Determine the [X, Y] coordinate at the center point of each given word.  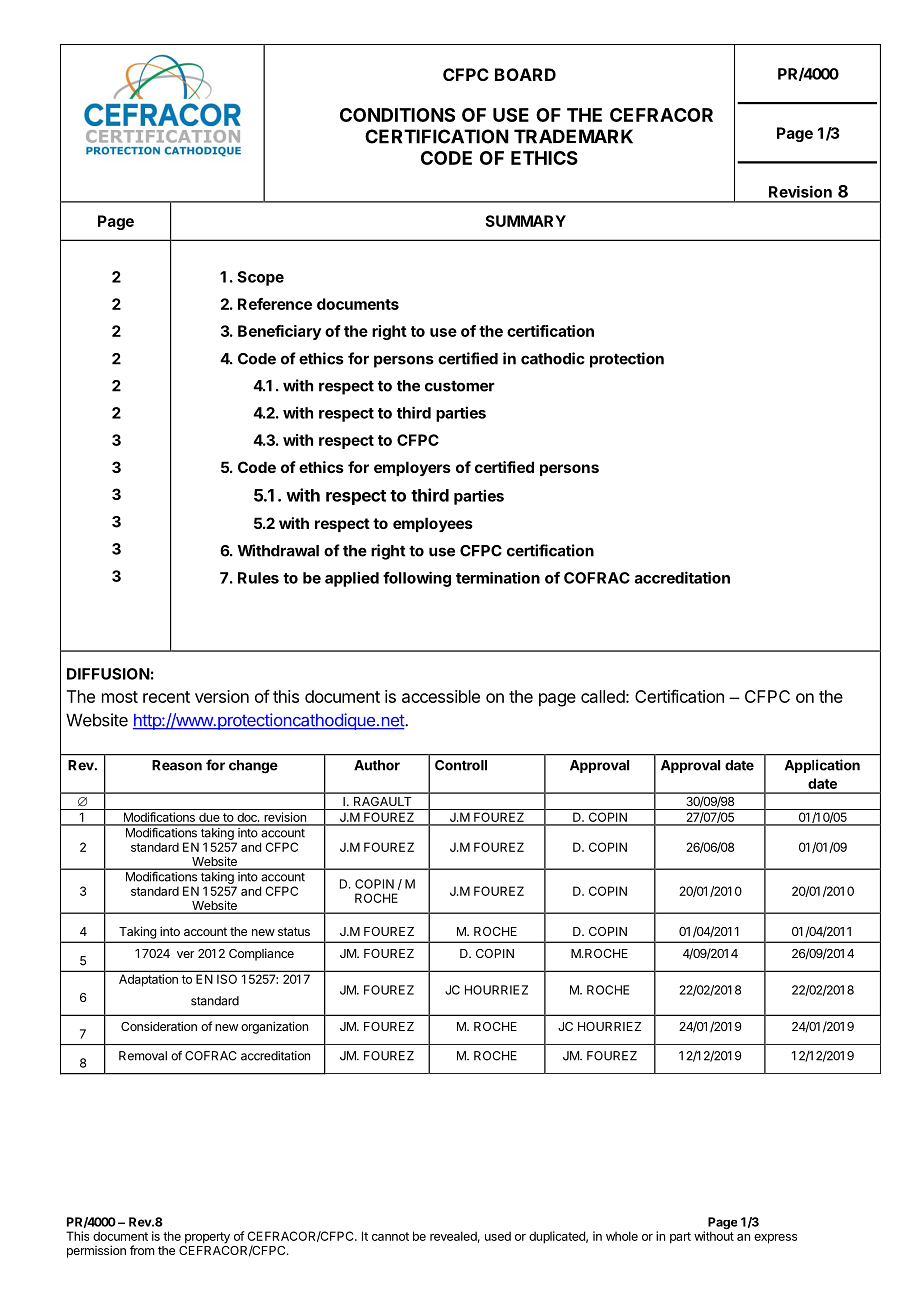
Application [822, 766]
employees [433, 524]
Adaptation [148, 980]
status [294, 931]
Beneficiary [279, 332]
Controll [461, 765]
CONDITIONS [397, 115]
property [207, 1238]
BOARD [525, 74]
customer [460, 386]
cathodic [553, 358]
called [603, 696]
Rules [258, 578]
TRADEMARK [573, 136]
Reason [177, 765]
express [775, 1239]
